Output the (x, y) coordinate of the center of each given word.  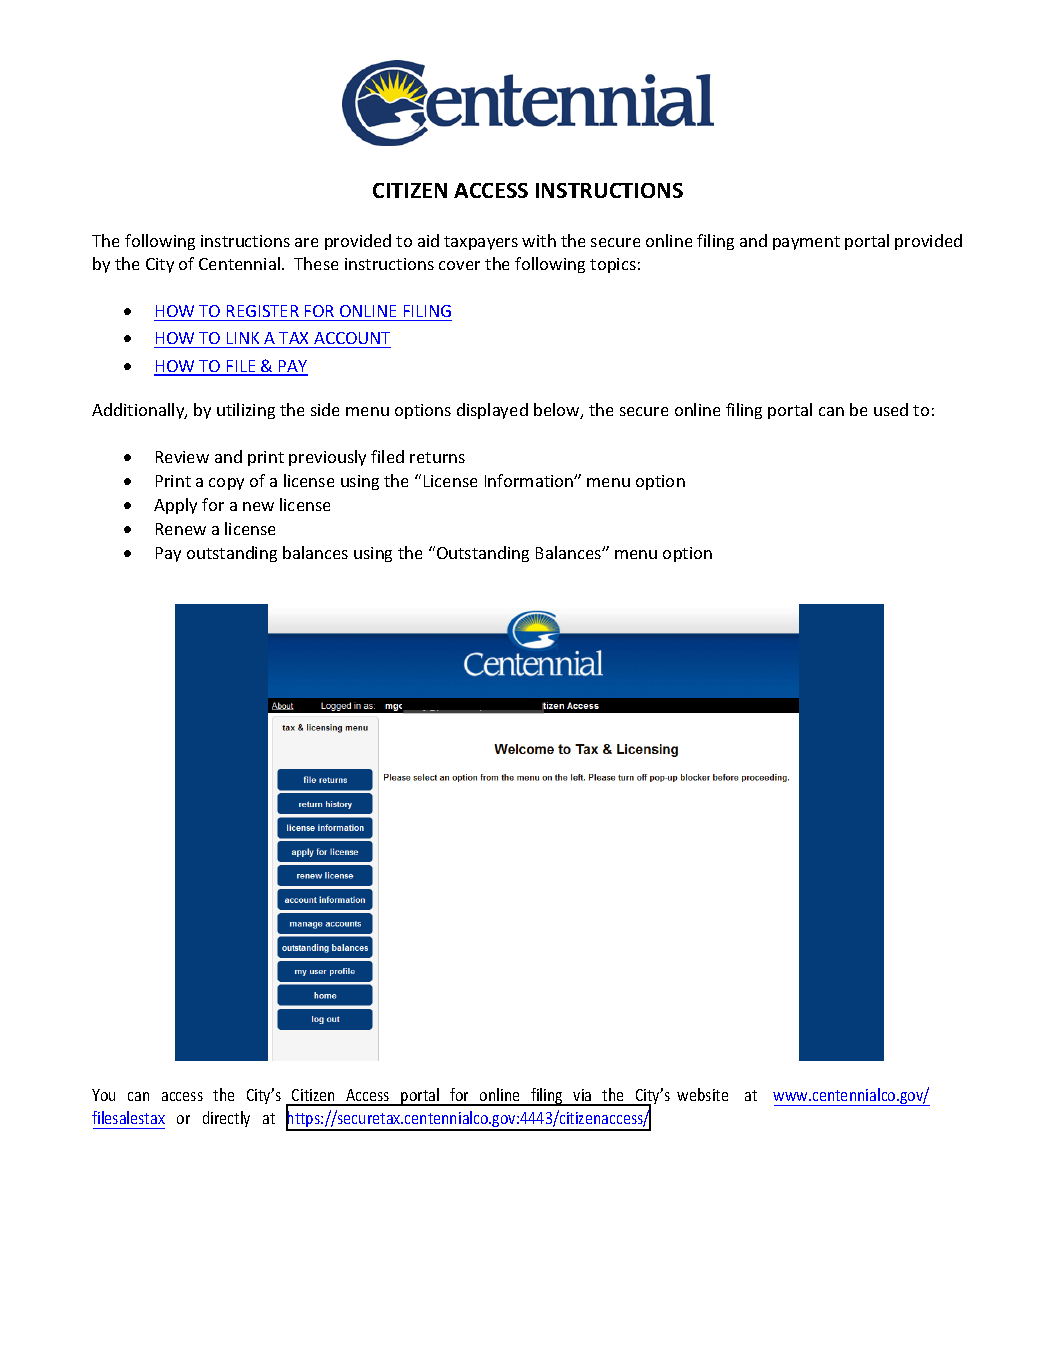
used (891, 409)
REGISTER (263, 311)
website (702, 1094)
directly (226, 1119)
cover (459, 265)
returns (437, 457)
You (103, 1095)
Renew (181, 529)
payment (806, 243)
